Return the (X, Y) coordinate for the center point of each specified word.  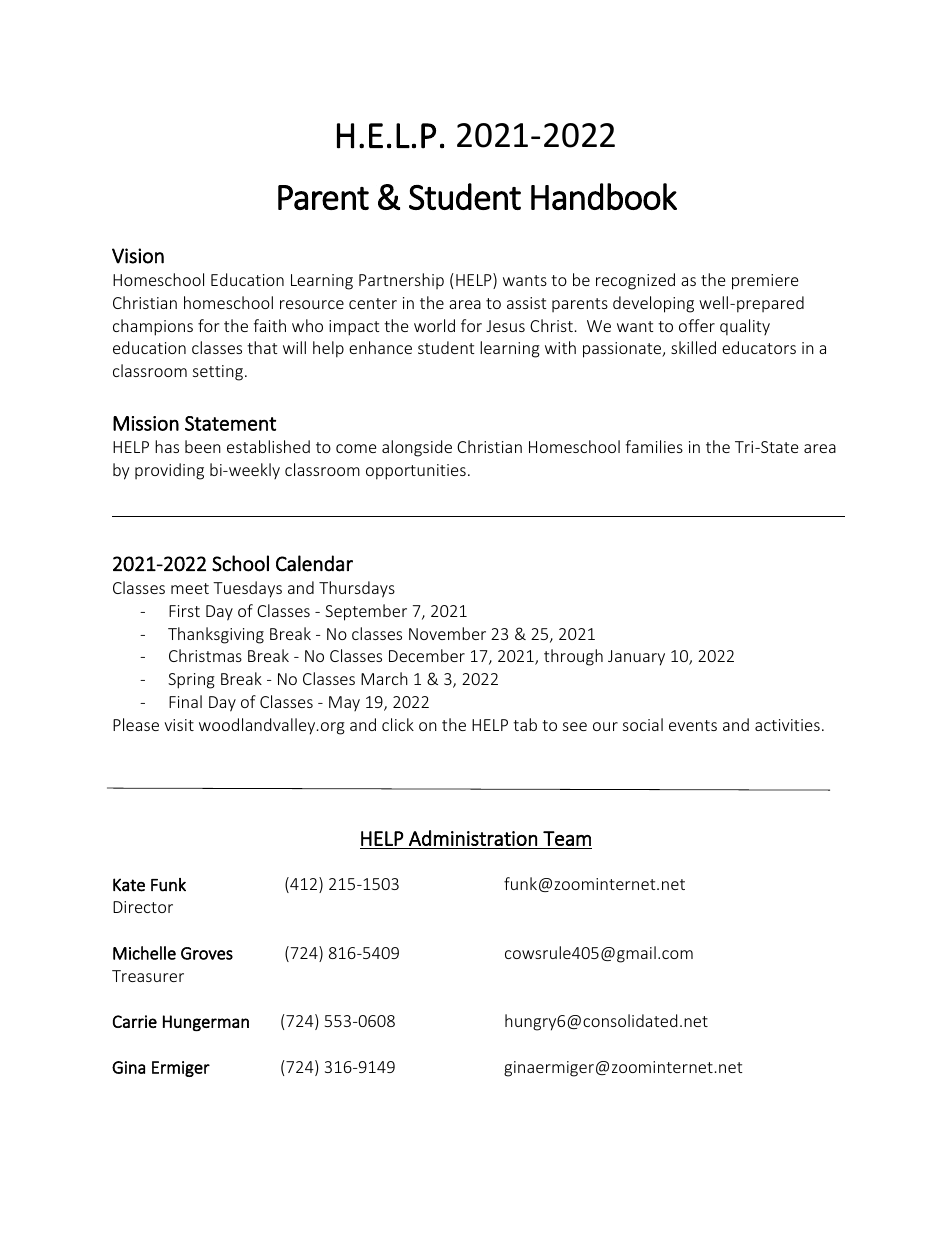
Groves (207, 953)
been (203, 446)
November (447, 633)
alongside (417, 448)
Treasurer (148, 976)
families (654, 446)
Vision (138, 256)
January (636, 658)
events (693, 725)
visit (179, 725)
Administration (473, 838)
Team (567, 838)
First (184, 611)
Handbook (604, 196)
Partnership (401, 281)
